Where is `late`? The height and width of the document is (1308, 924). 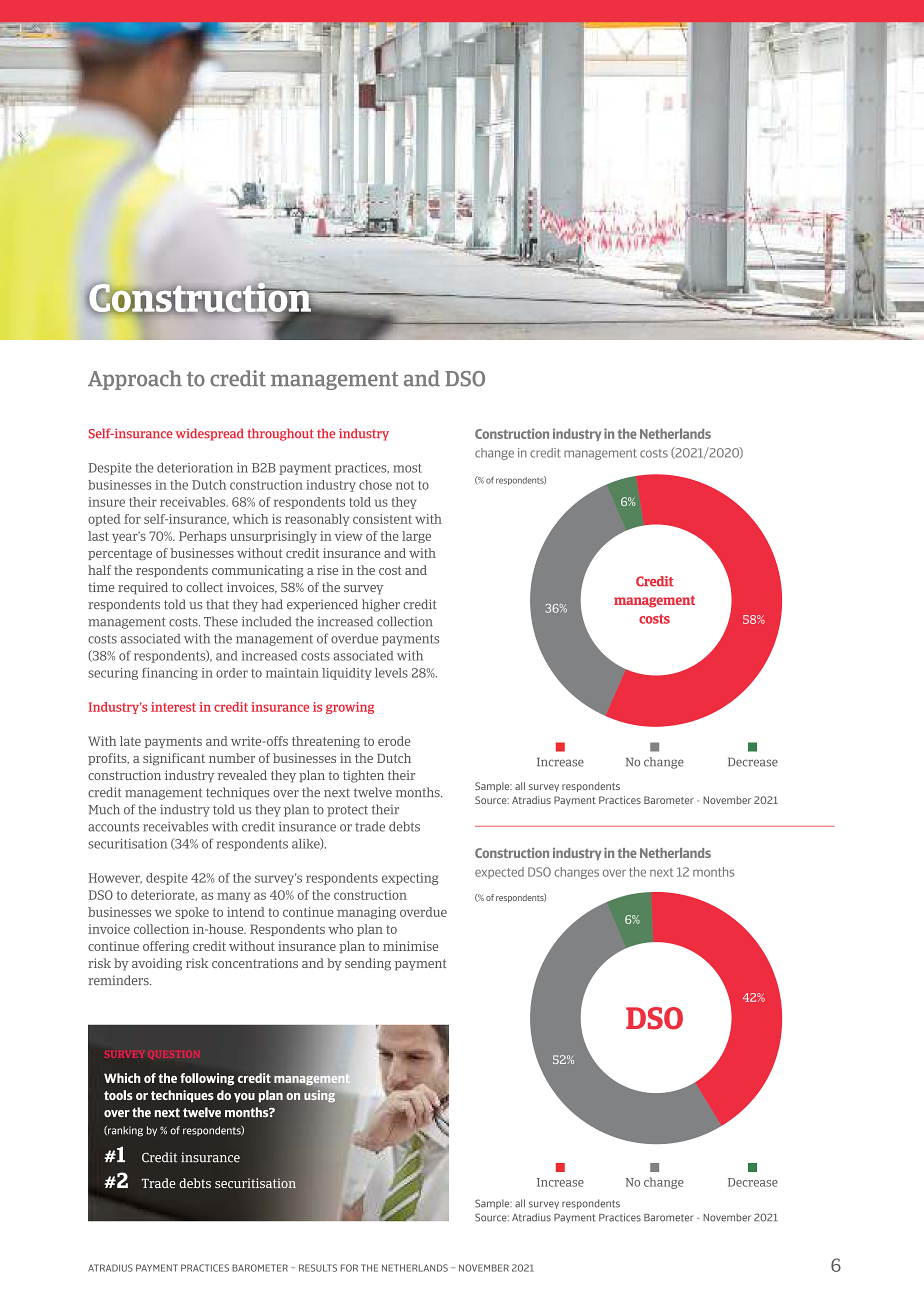 late is located at coordinates (130, 741).
